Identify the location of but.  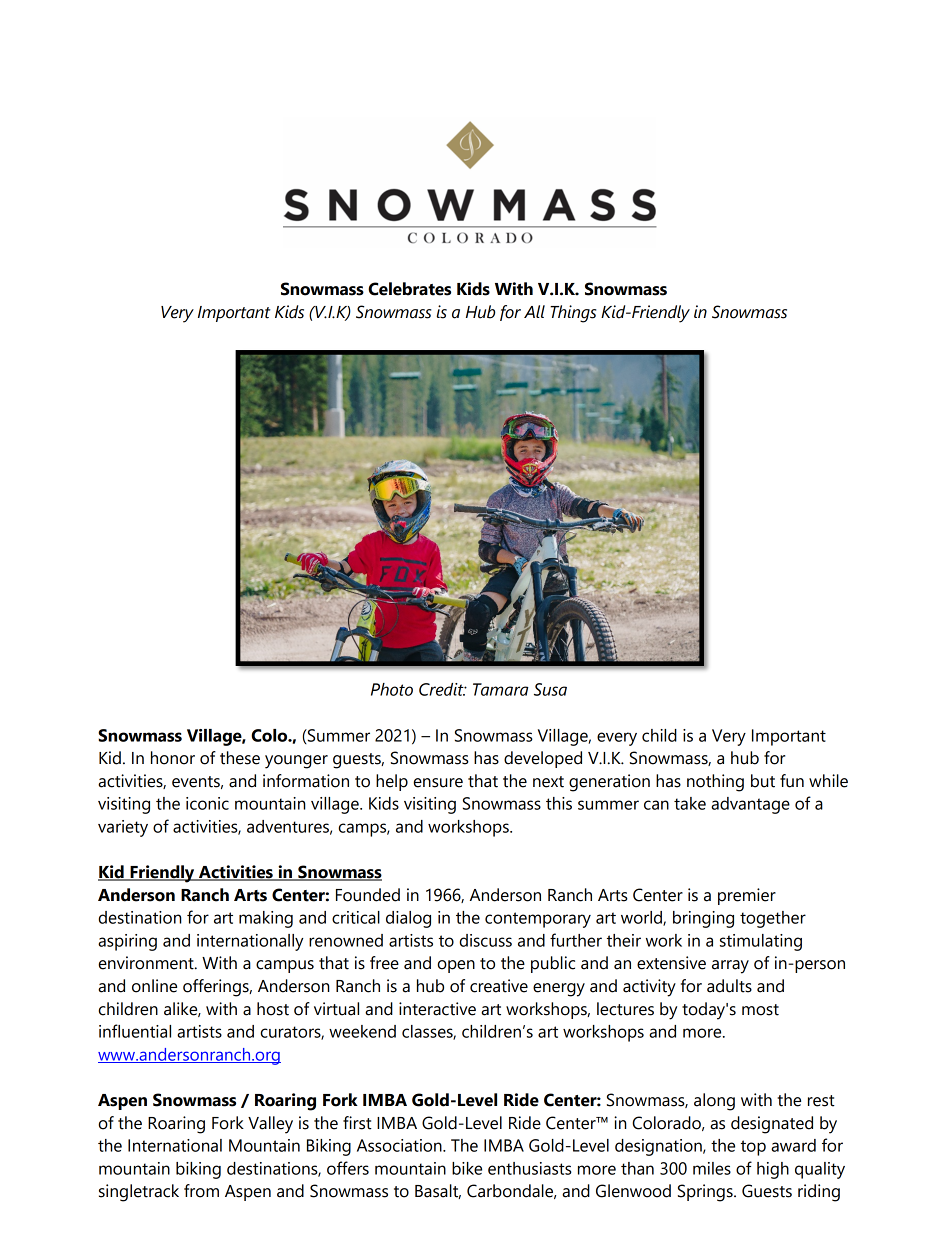
(763, 781).
